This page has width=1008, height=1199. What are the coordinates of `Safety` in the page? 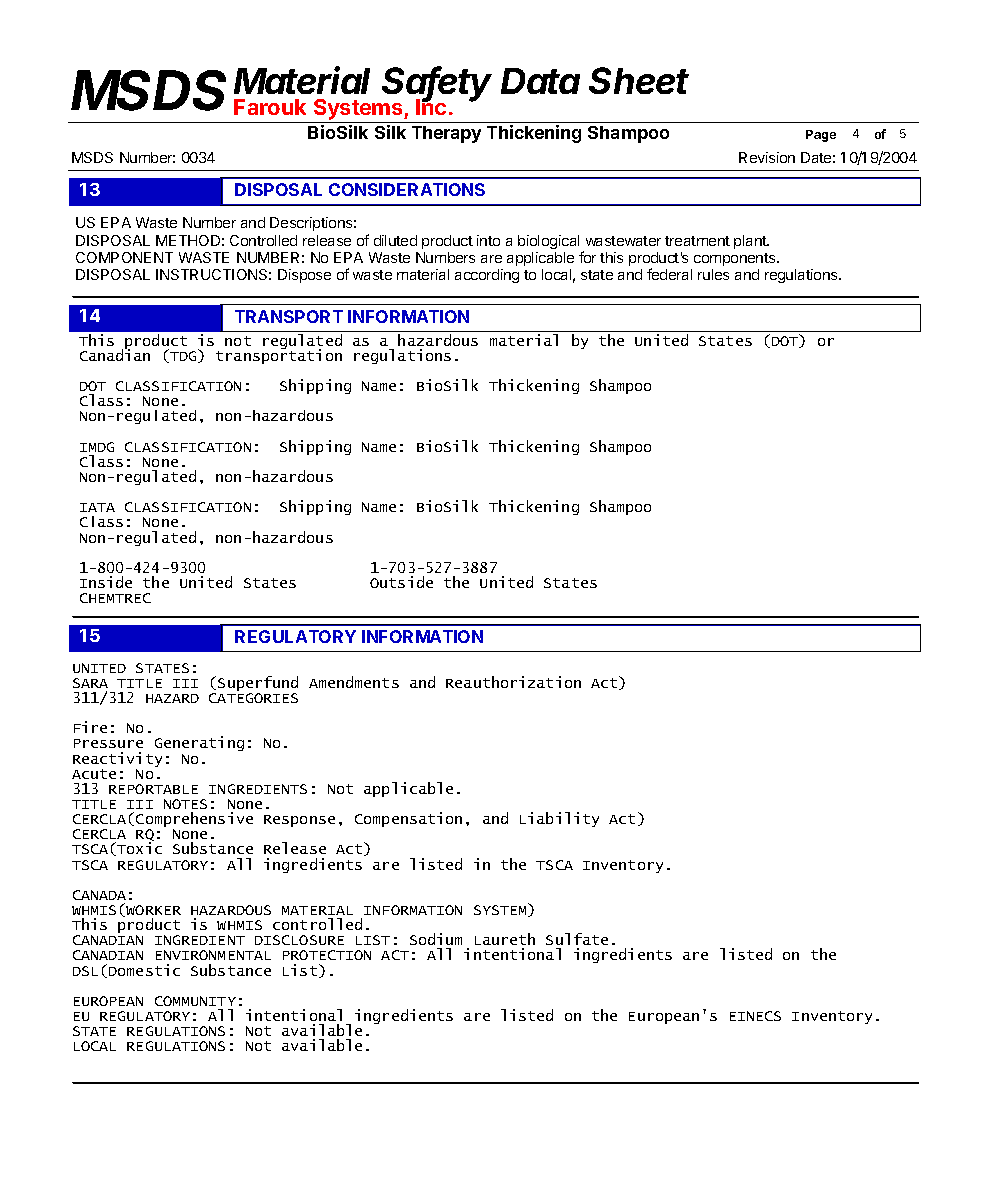 It's located at (437, 85).
